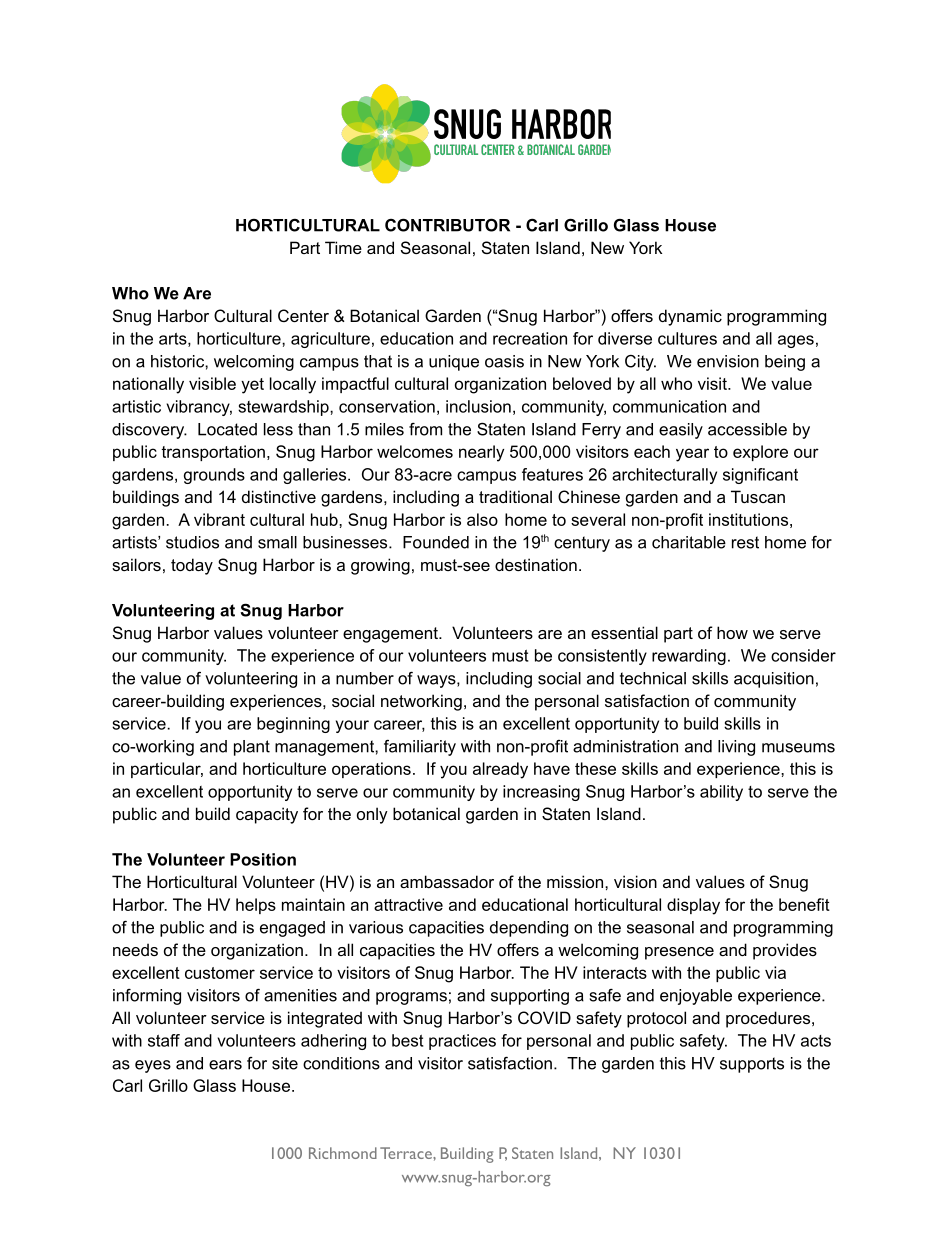 The height and width of the image is (1233, 952). Describe the element at coordinates (225, 1065) in the image. I see `ears` at that location.
